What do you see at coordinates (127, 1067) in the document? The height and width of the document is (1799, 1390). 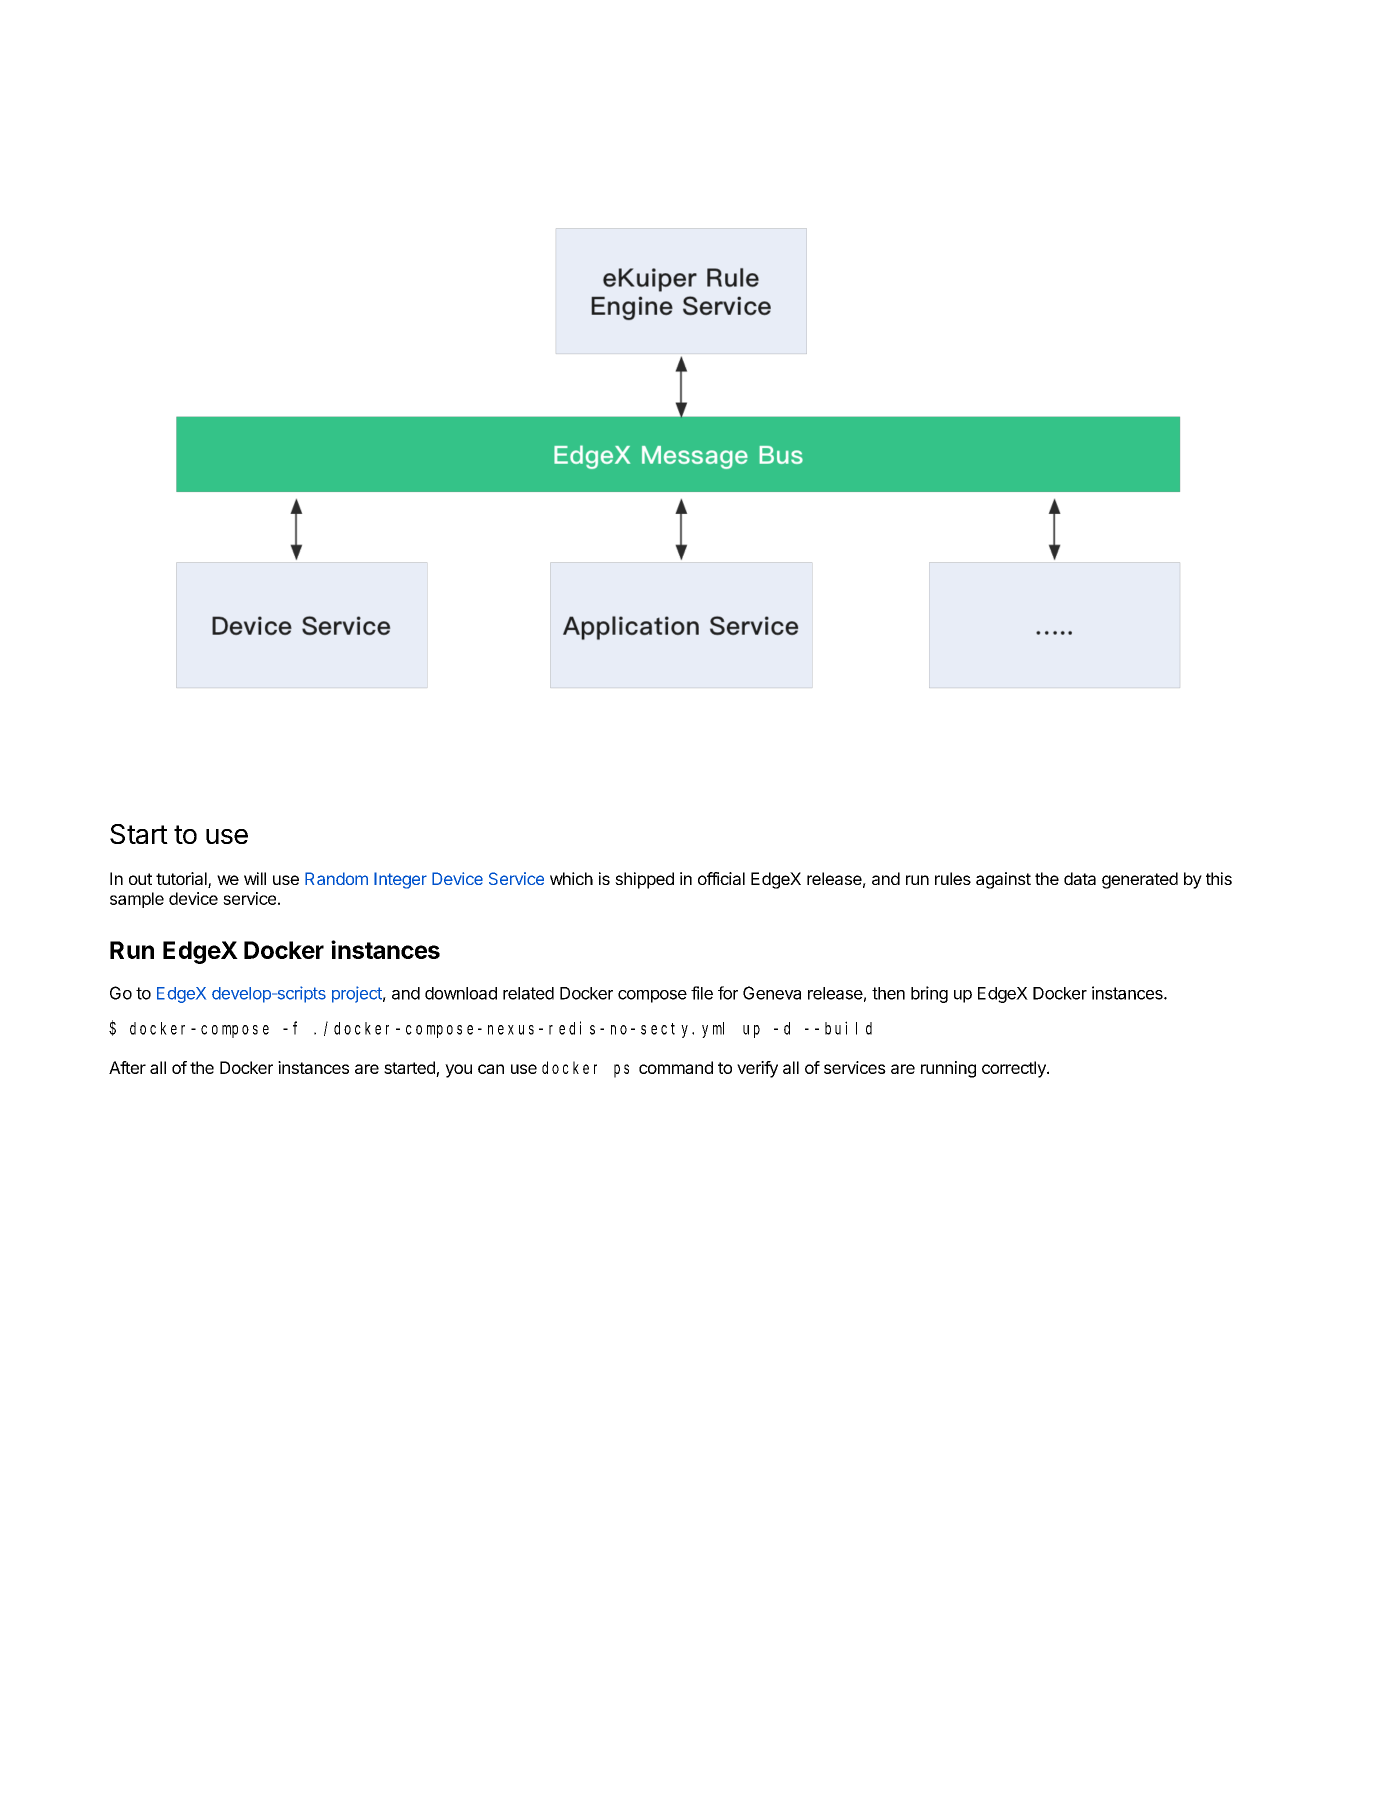 I see `After` at bounding box center [127, 1067].
